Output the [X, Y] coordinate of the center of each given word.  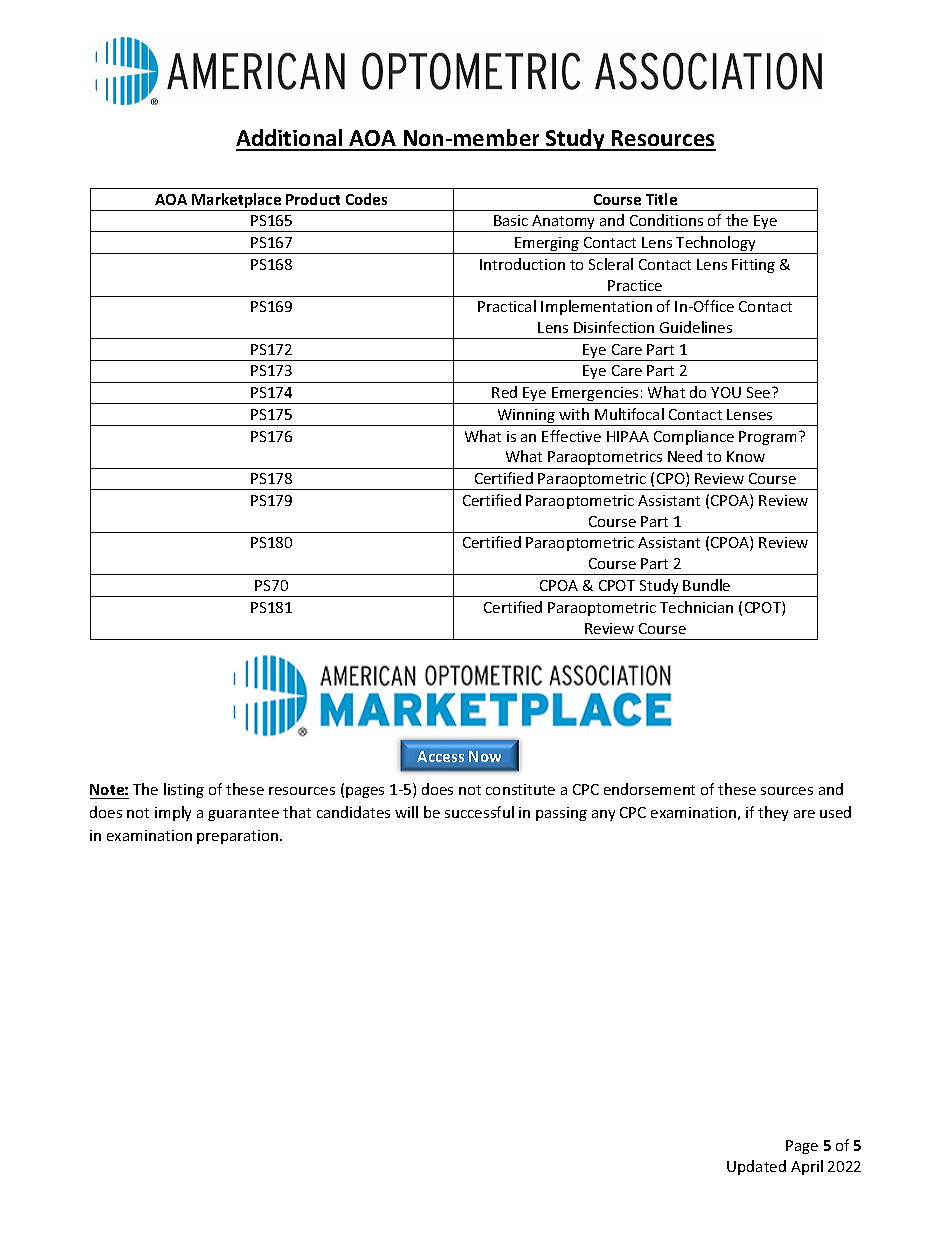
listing [184, 790]
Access [440, 756]
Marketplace [237, 202]
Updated [756, 1167]
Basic [511, 220]
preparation [239, 837]
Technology [716, 245]
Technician [696, 607]
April [807, 1167]
